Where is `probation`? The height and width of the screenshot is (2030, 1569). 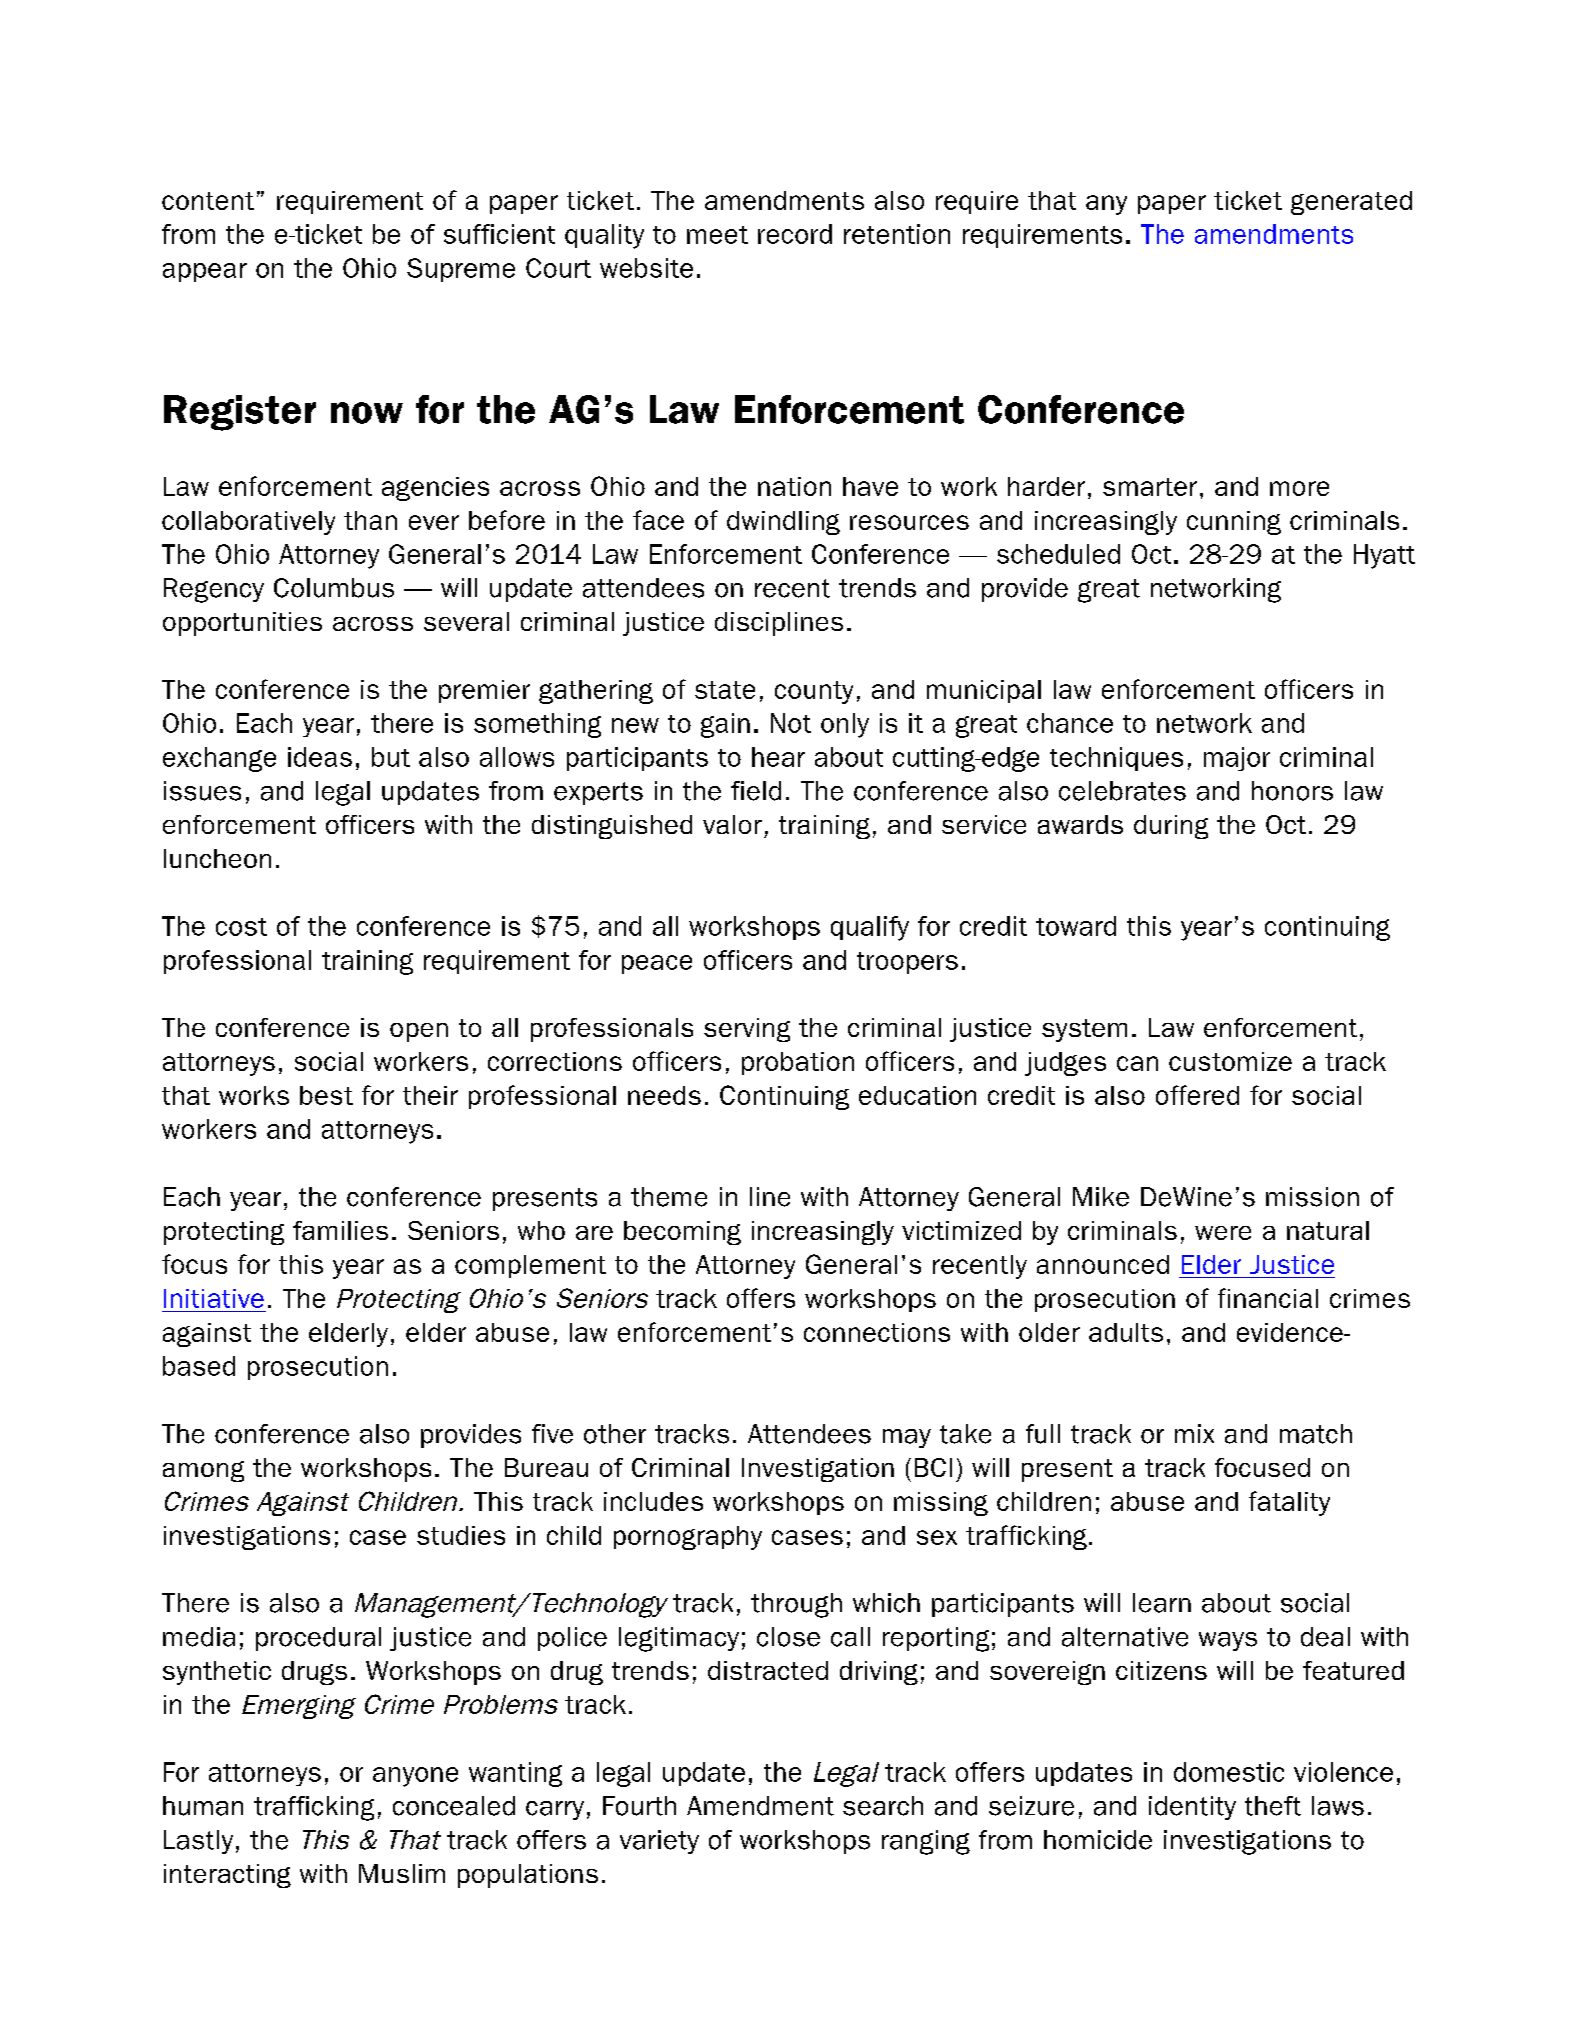
probation is located at coordinates (798, 1063).
